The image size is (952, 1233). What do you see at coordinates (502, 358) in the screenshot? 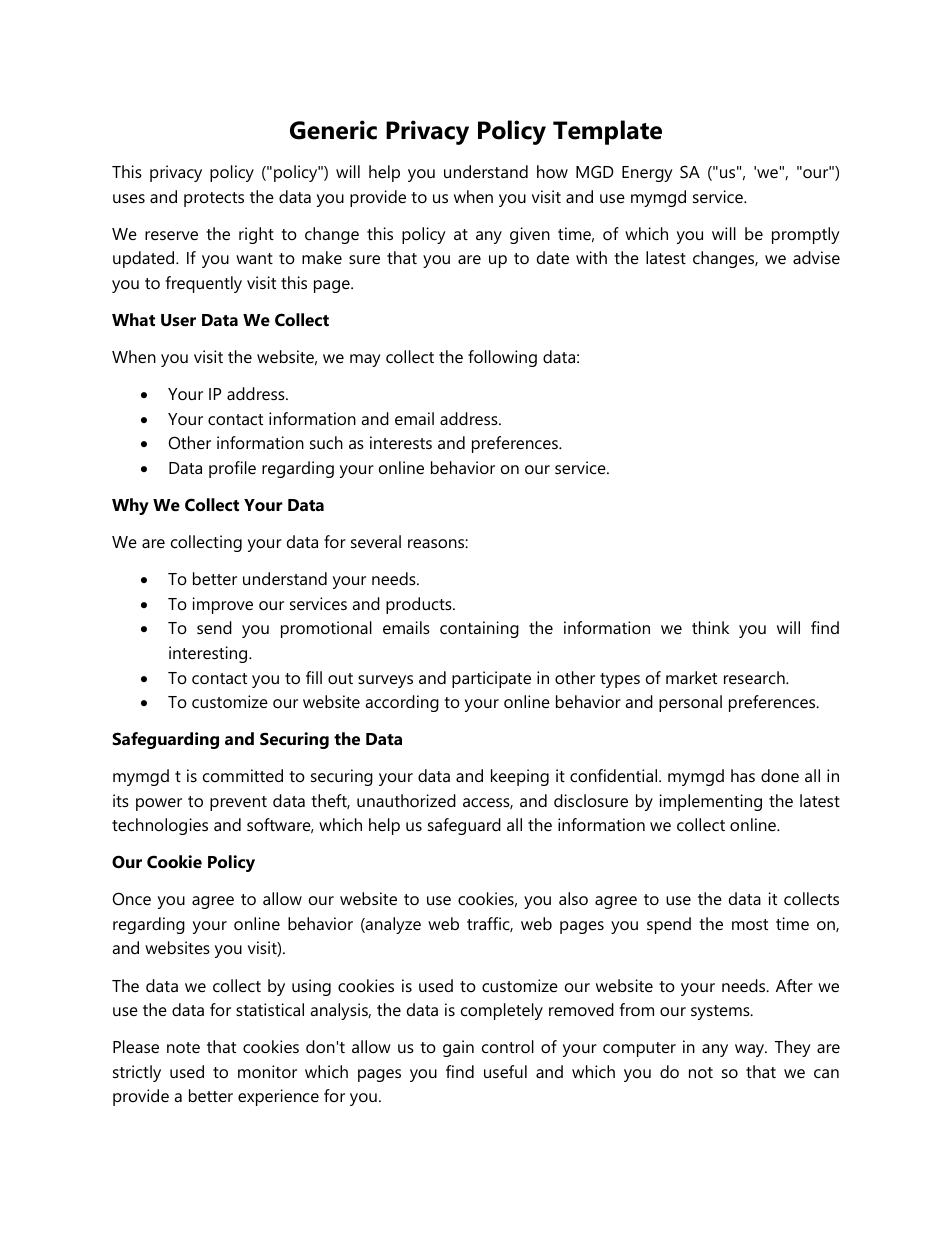
I see `following` at bounding box center [502, 358].
